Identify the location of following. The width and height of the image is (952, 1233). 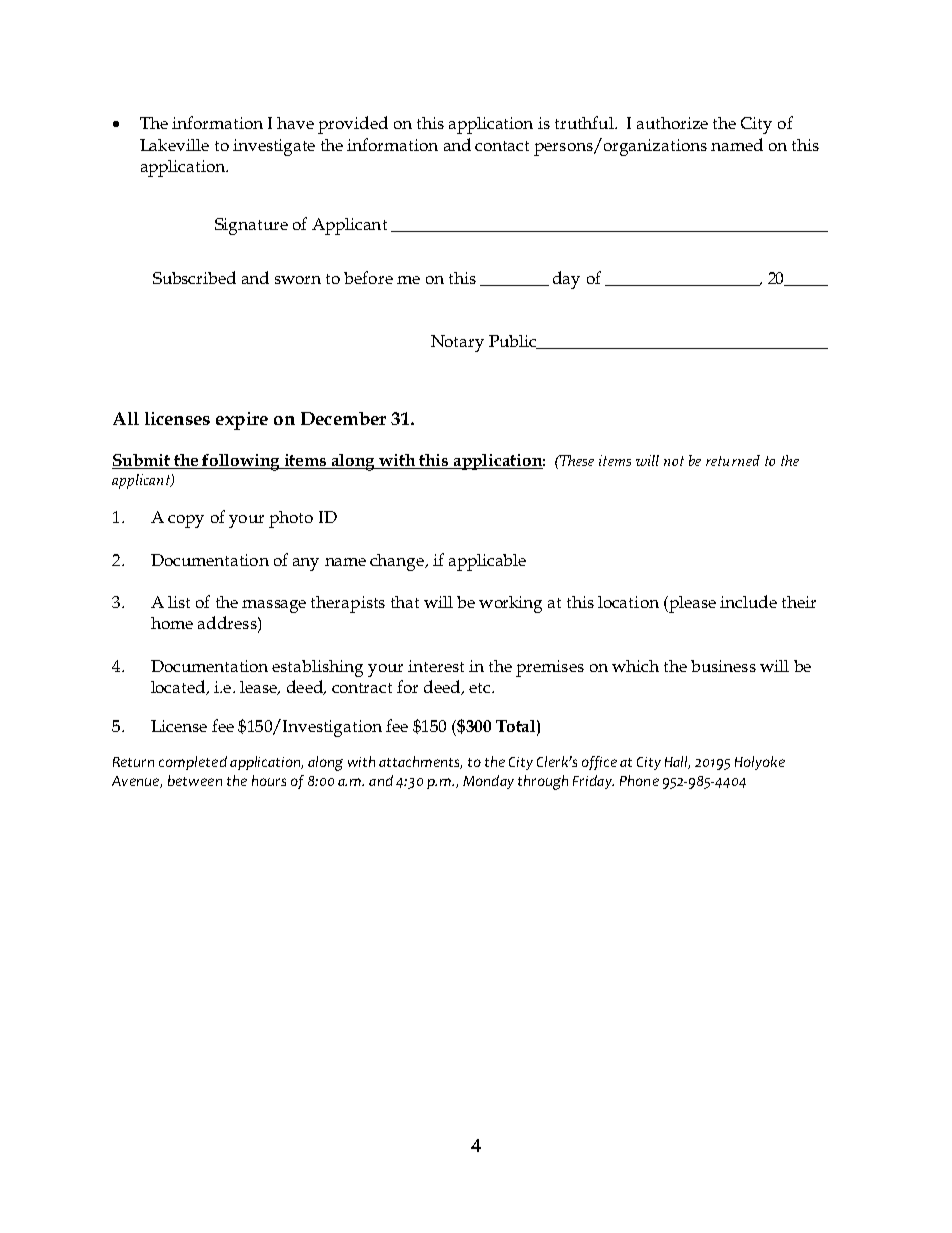
(242, 462).
